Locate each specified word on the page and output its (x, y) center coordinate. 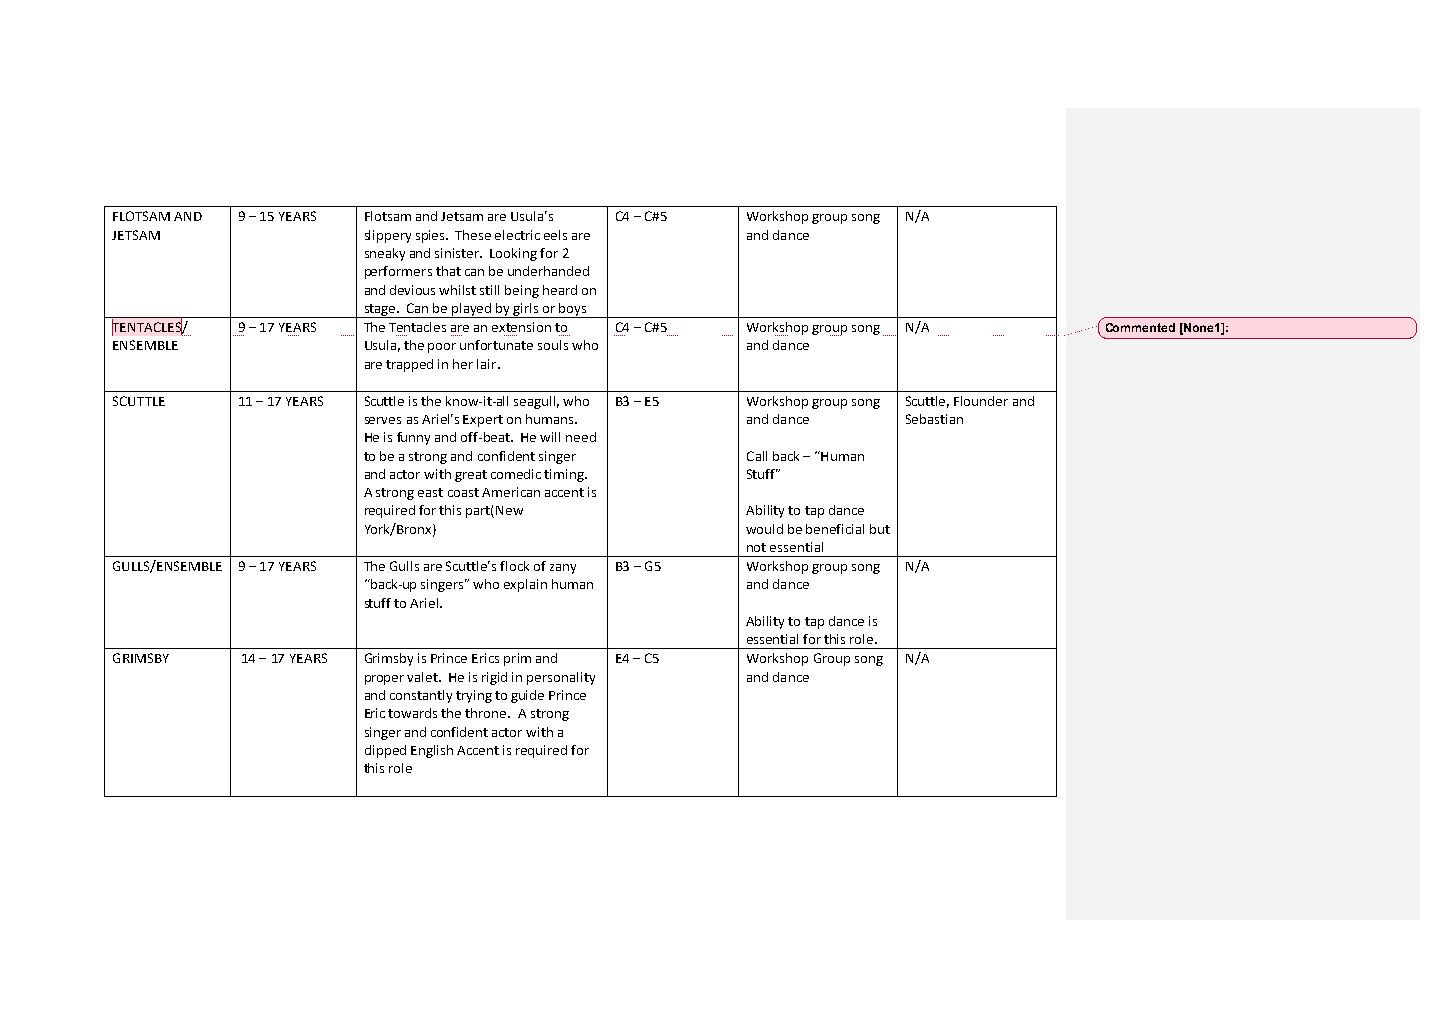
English (432, 751)
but (880, 529)
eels (555, 235)
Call (757, 456)
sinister (458, 253)
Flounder (981, 401)
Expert (483, 421)
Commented (1140, 327)
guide (527, 696)
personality (561, 678)
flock (514, 566)
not (756, 547)
